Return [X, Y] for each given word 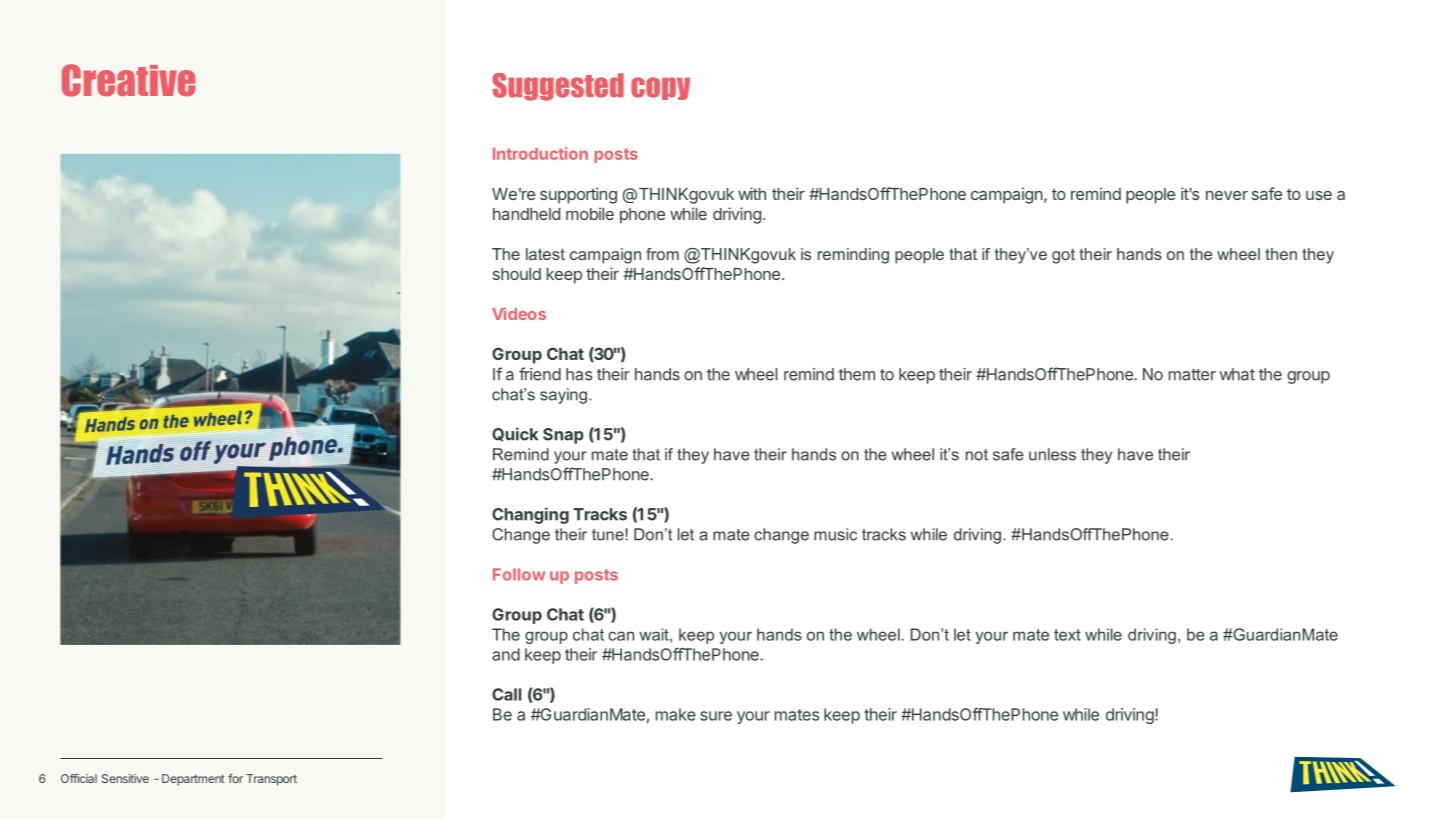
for [235, 778]
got [1063, 256]
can [621, 636]
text [1067, 635]
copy [660, 88]
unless [1052, 454]
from [662, 254]
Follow [519, 574]
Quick [515, 434]
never [1227, 195]
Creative [129, 80]
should [517, 274]
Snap [563, 436]
